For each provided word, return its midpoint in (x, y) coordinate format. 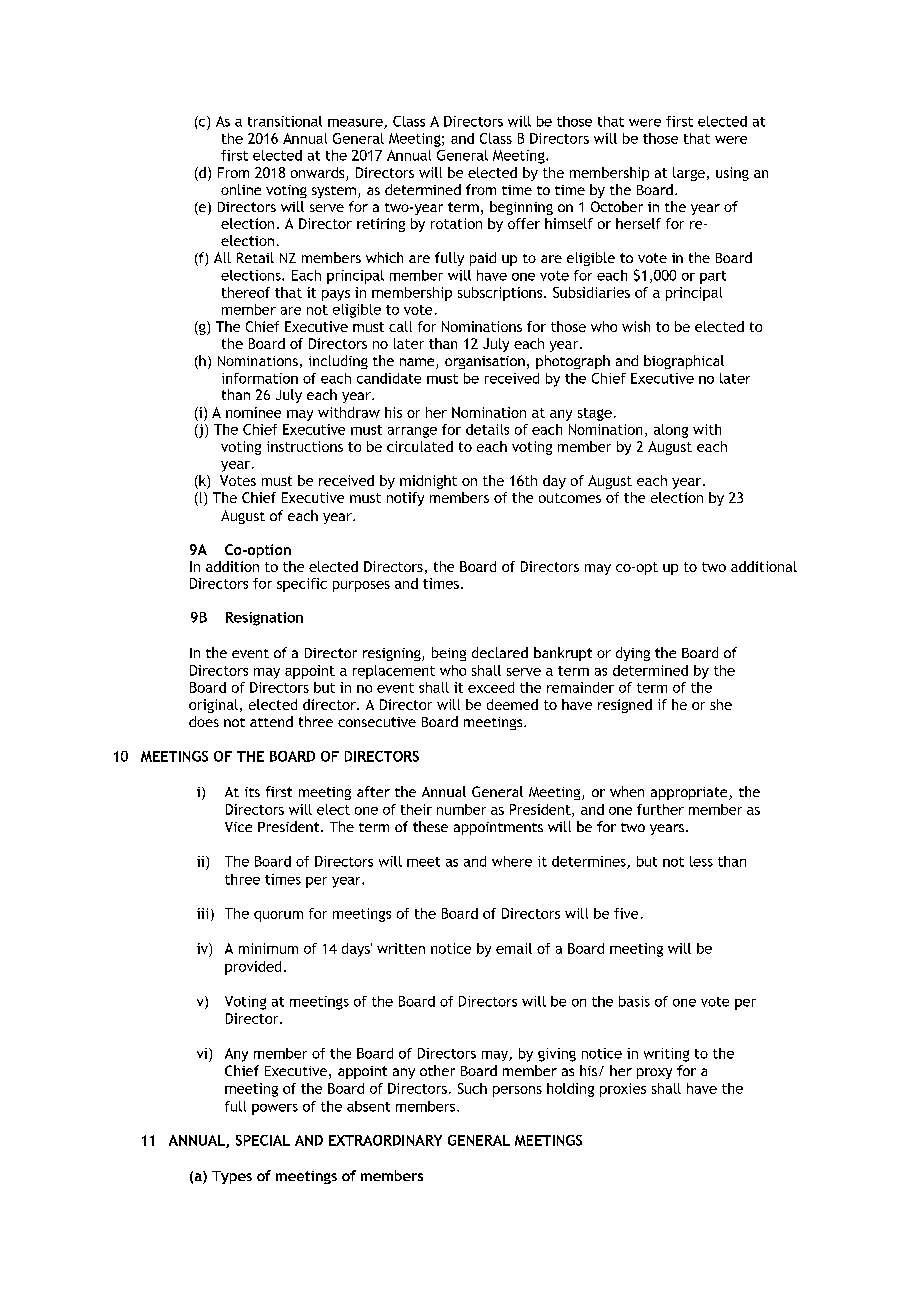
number (461, 809)
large (689, 174)
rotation (456, 223)
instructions (305, 446)
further (660, 809)
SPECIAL (263, 1140)
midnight (428, 482)
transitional (285, 121)
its (252, 792)
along (671, 431)
